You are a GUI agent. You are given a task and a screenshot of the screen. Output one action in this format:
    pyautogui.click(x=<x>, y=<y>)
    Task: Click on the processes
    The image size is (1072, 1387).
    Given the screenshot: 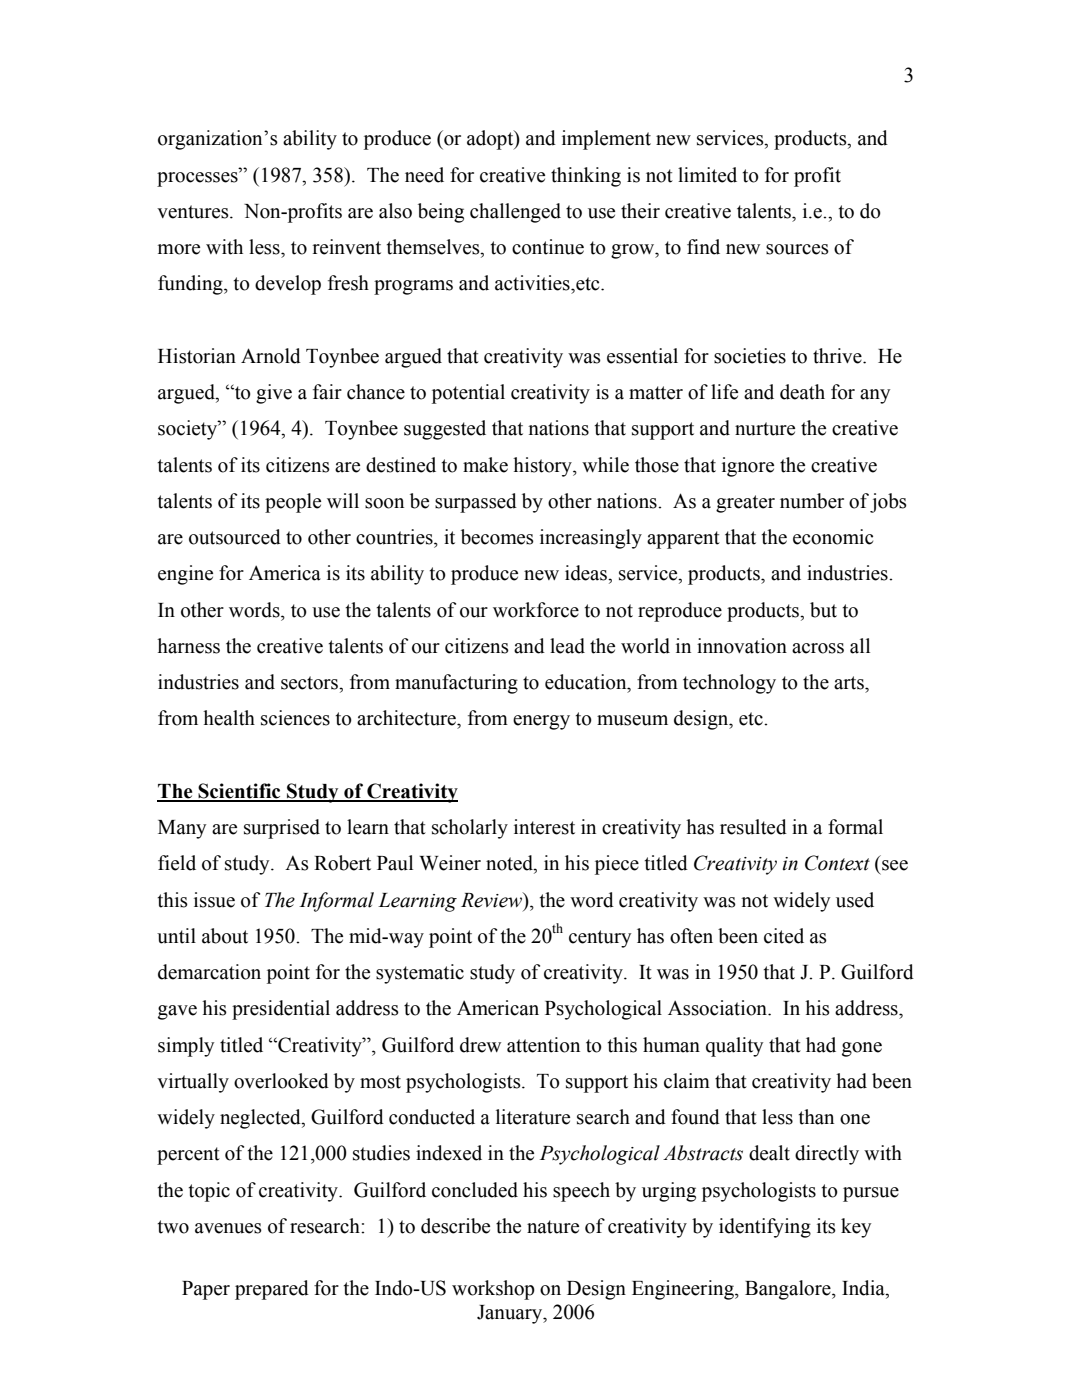 What is the action you would take?
    pyautogui.click(x=198, y=179)
